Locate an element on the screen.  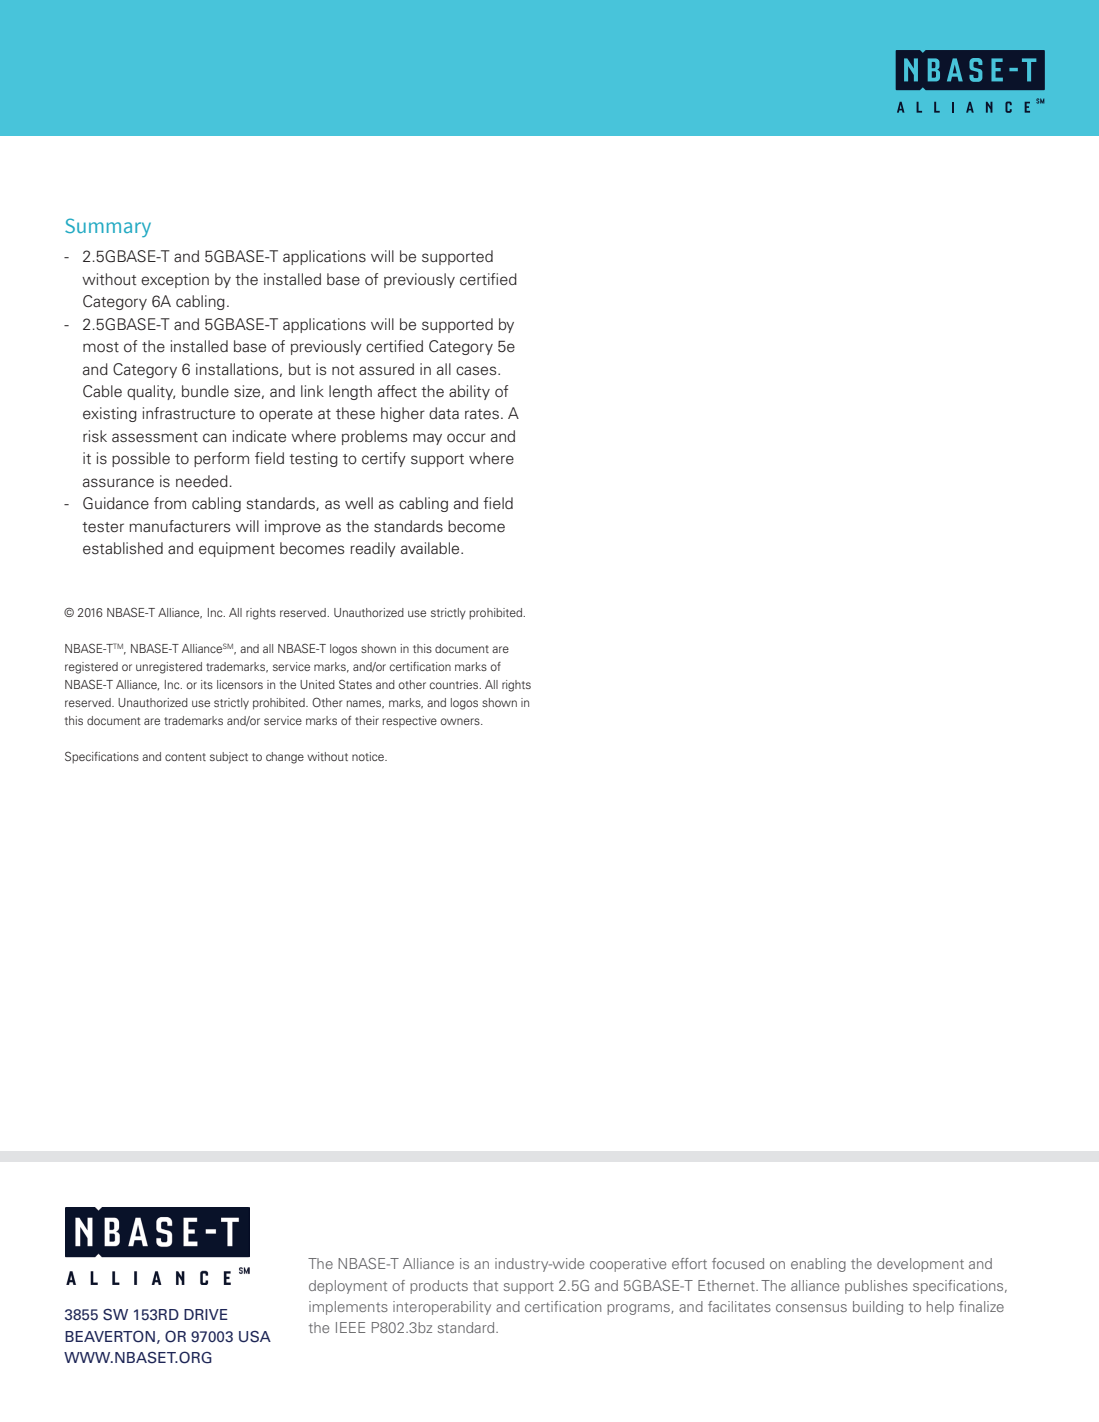
occur is located at coordinates (466, 437).
